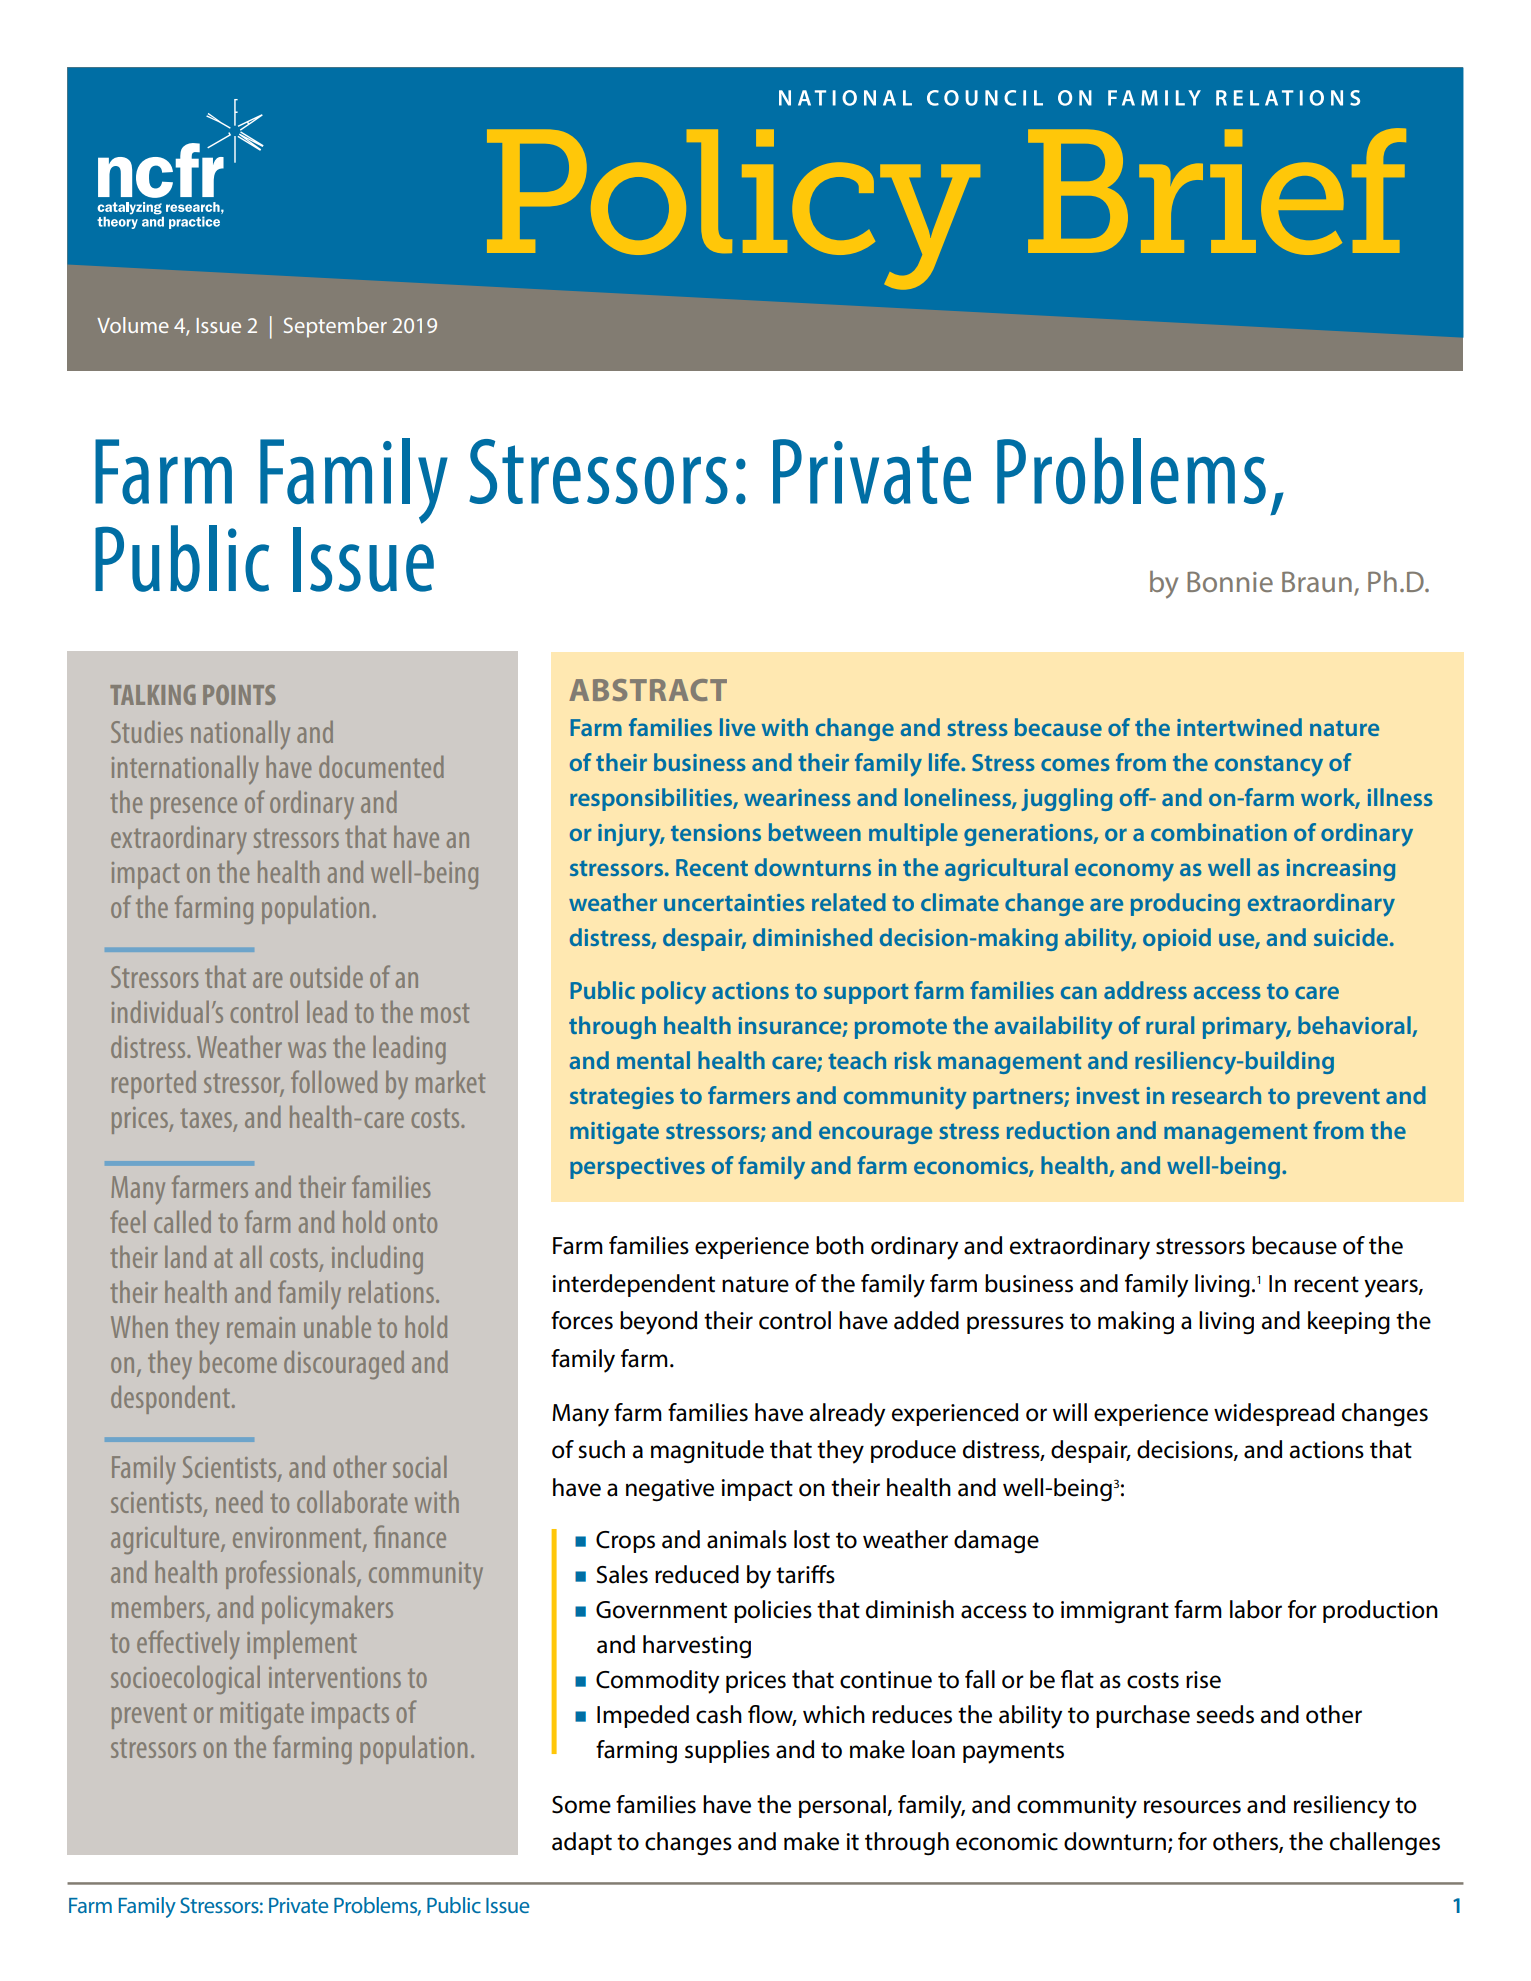 The width and height of the page is (1531, 1981). I want to click on Bonnie, so click(1230, 581).
